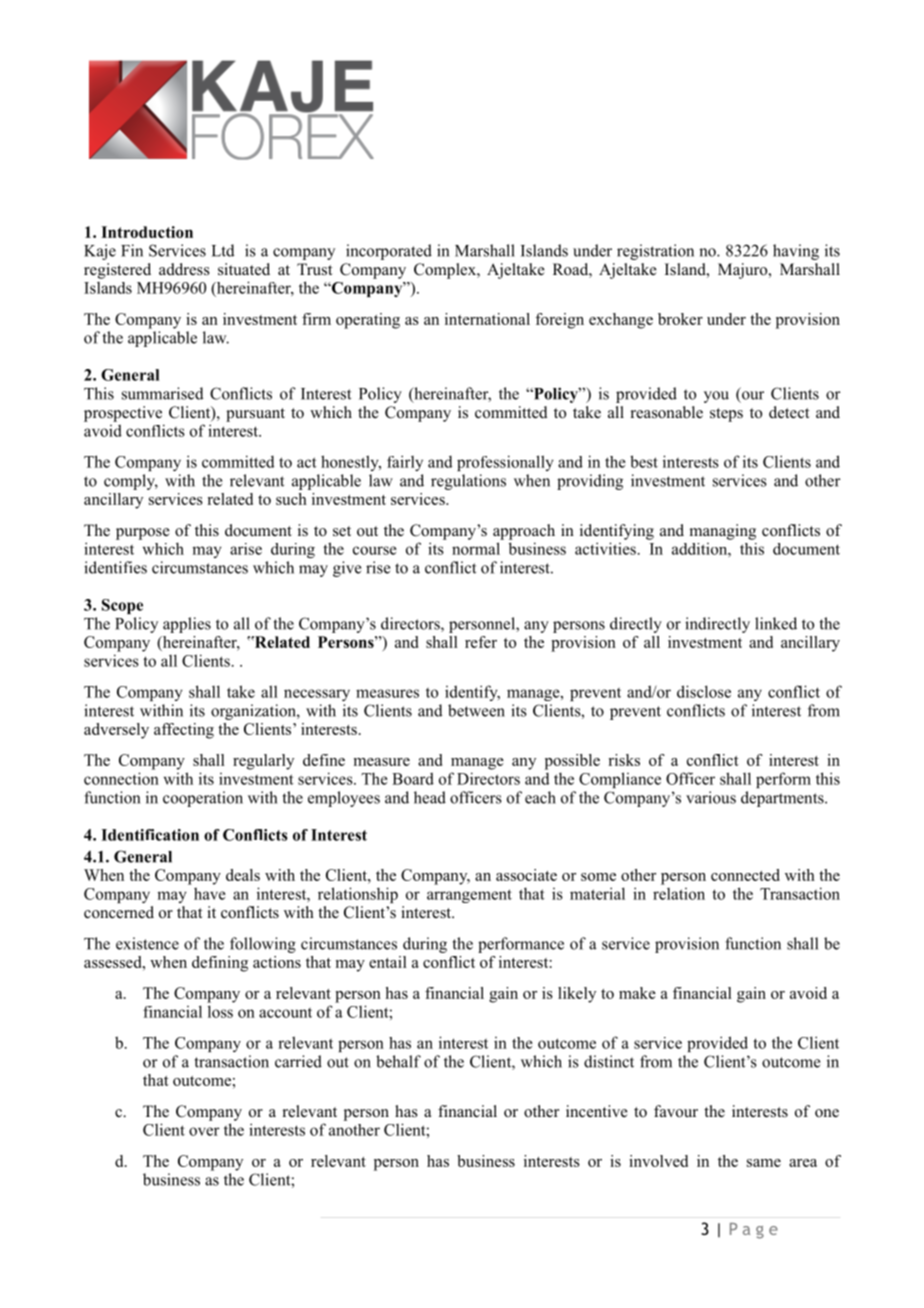  I want to click on connected, so click(745, 875).
